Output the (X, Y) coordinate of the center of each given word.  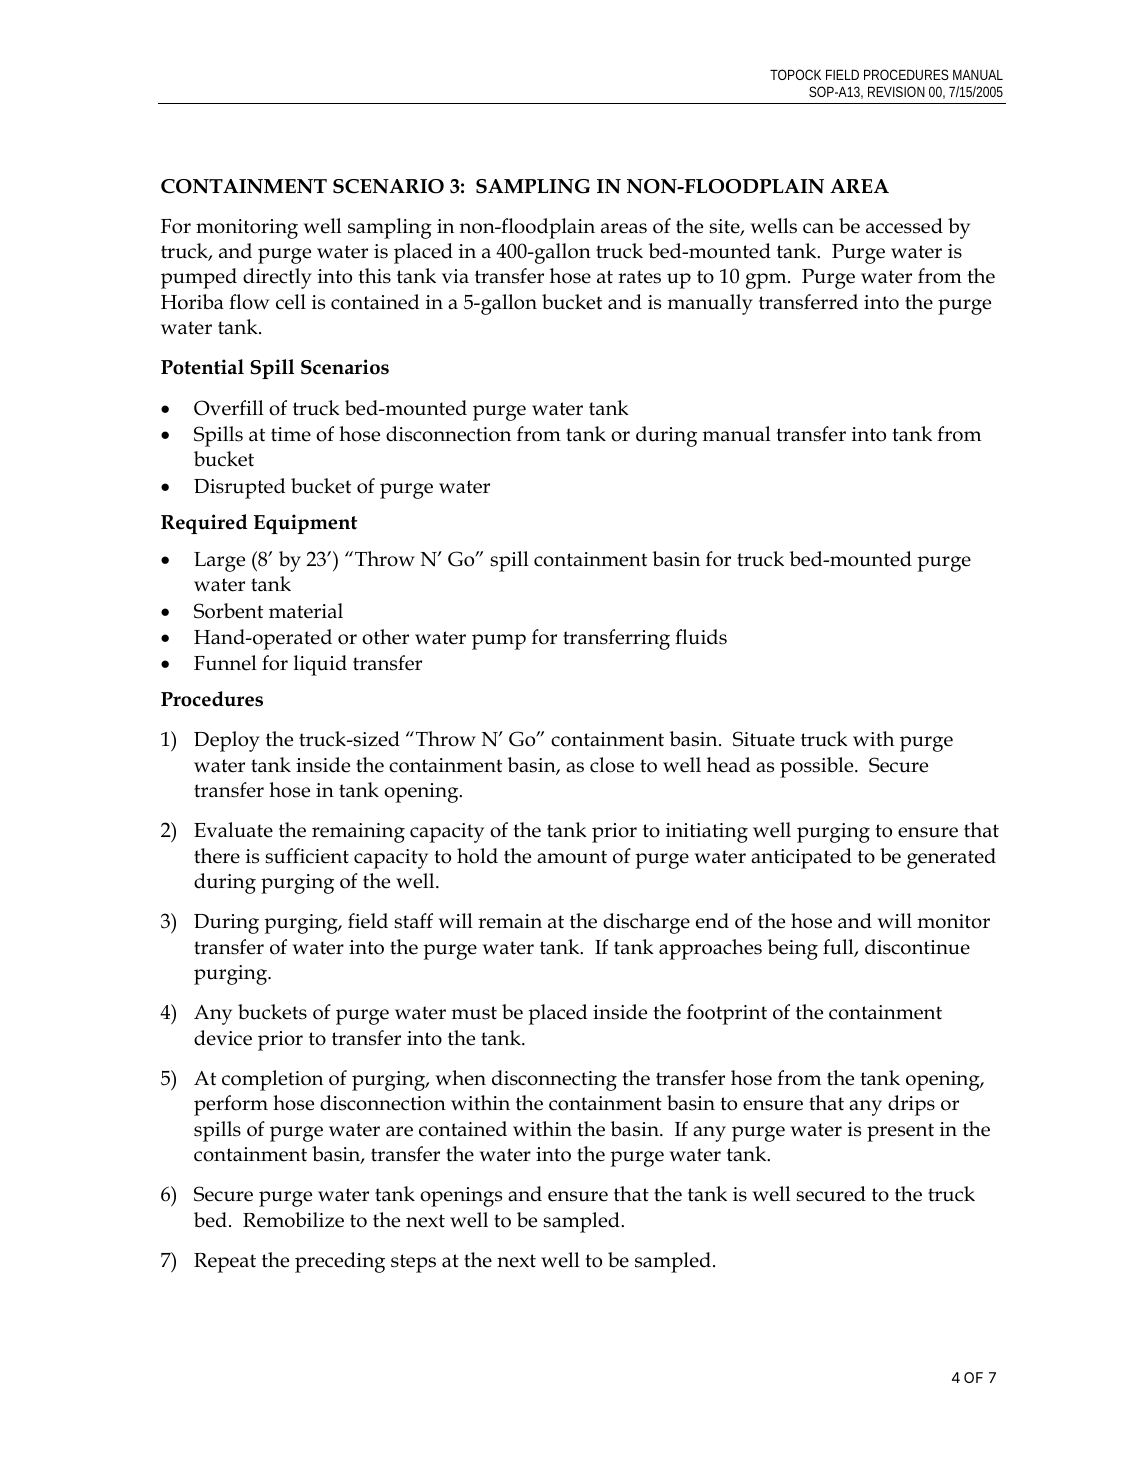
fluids (701, 637)
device (223, 1038)
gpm (767, 281)
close (612, 765)
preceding (340, 1262)
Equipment (306, 524)
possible (818, 767)
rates (639, 277)
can (818, 228)
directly (277, 278)
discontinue (917, 947)
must (474, 1013)
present (900, 1132)
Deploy (227, 741)
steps (413, 1263)
